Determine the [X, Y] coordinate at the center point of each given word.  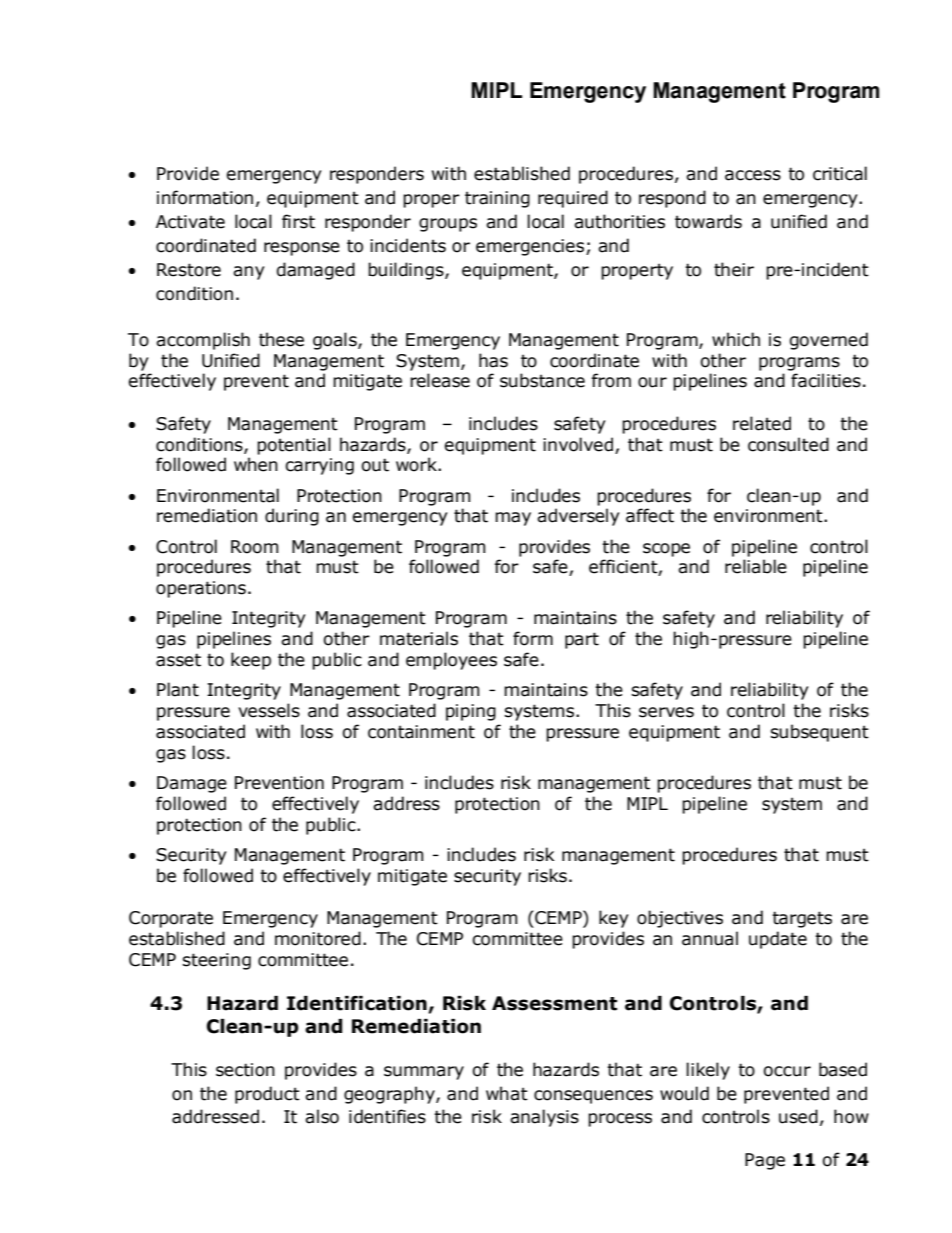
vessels [269, 710]
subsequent [820, 733]
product [267, 1095]
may [513, 519]
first [298, 221]
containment [421, 732]
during [292, 517]
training [497, 199]
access [753, 175]
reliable [756, 566]
